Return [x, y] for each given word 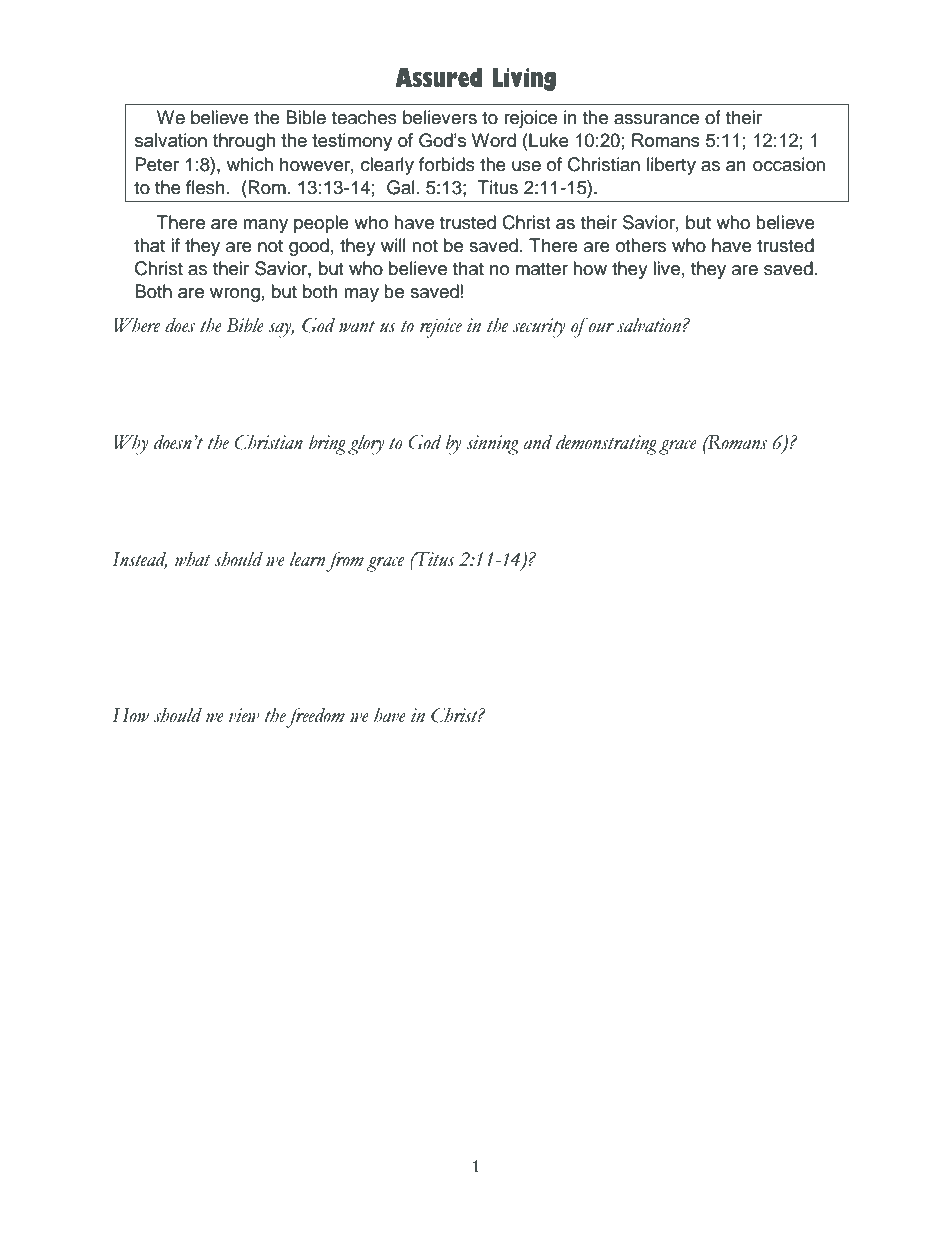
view [244, 715]
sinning [493, 445]
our [601, 328]
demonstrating [606, 445]
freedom [315, 717]
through [244, 142]
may [361, 295]
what [193, 559]
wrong [235, 295]
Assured [438, 78]
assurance [656, 119]
